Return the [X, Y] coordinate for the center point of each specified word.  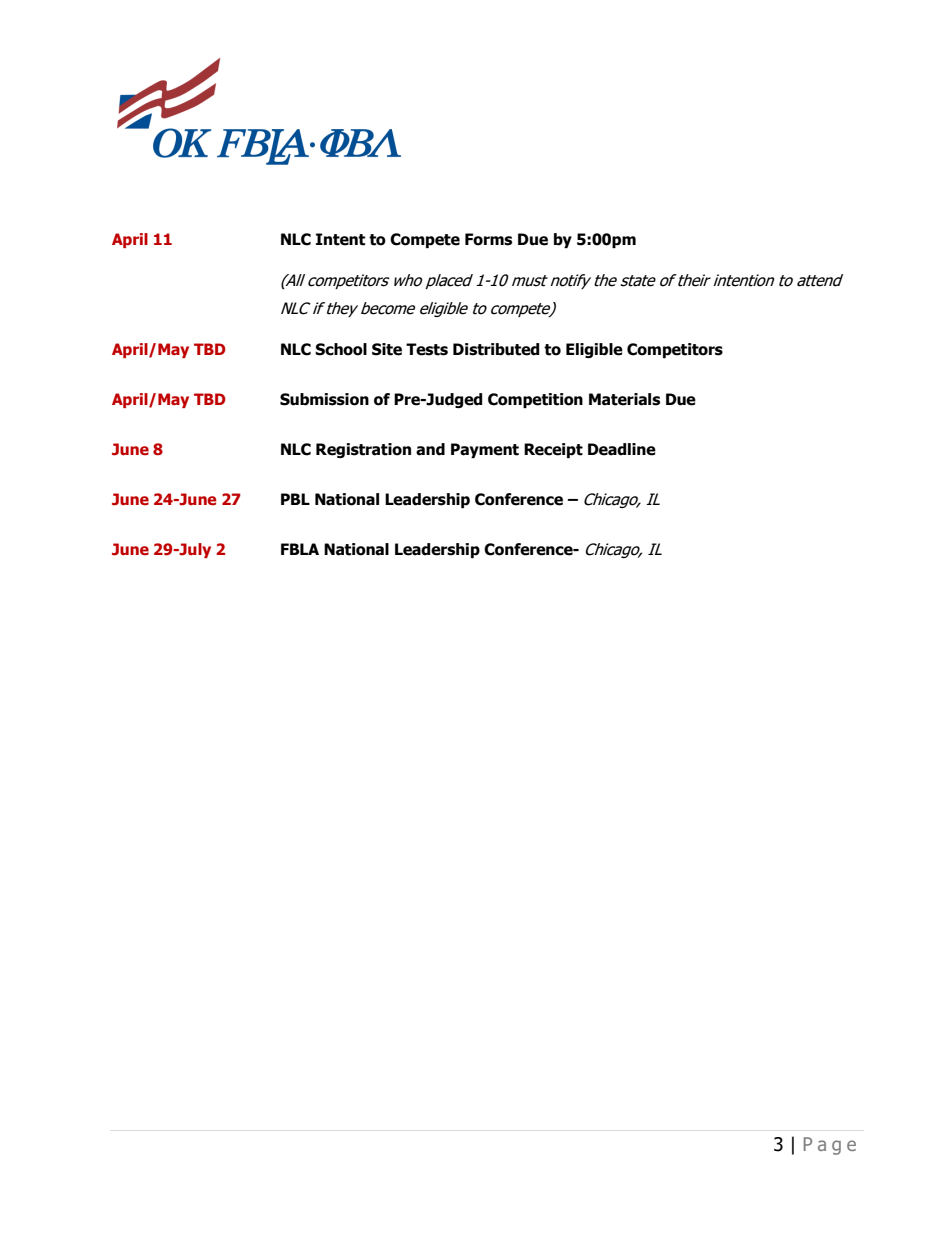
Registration [363, 450]
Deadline [622, 449]
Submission [324, 399]
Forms [488, 239]
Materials [624, 399]
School [341, 349]
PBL [295, 499]
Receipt [553, 450]
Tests [427, 349]
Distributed [496, 349]
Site [387, 349]
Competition [535, 400]
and [430, 449]
